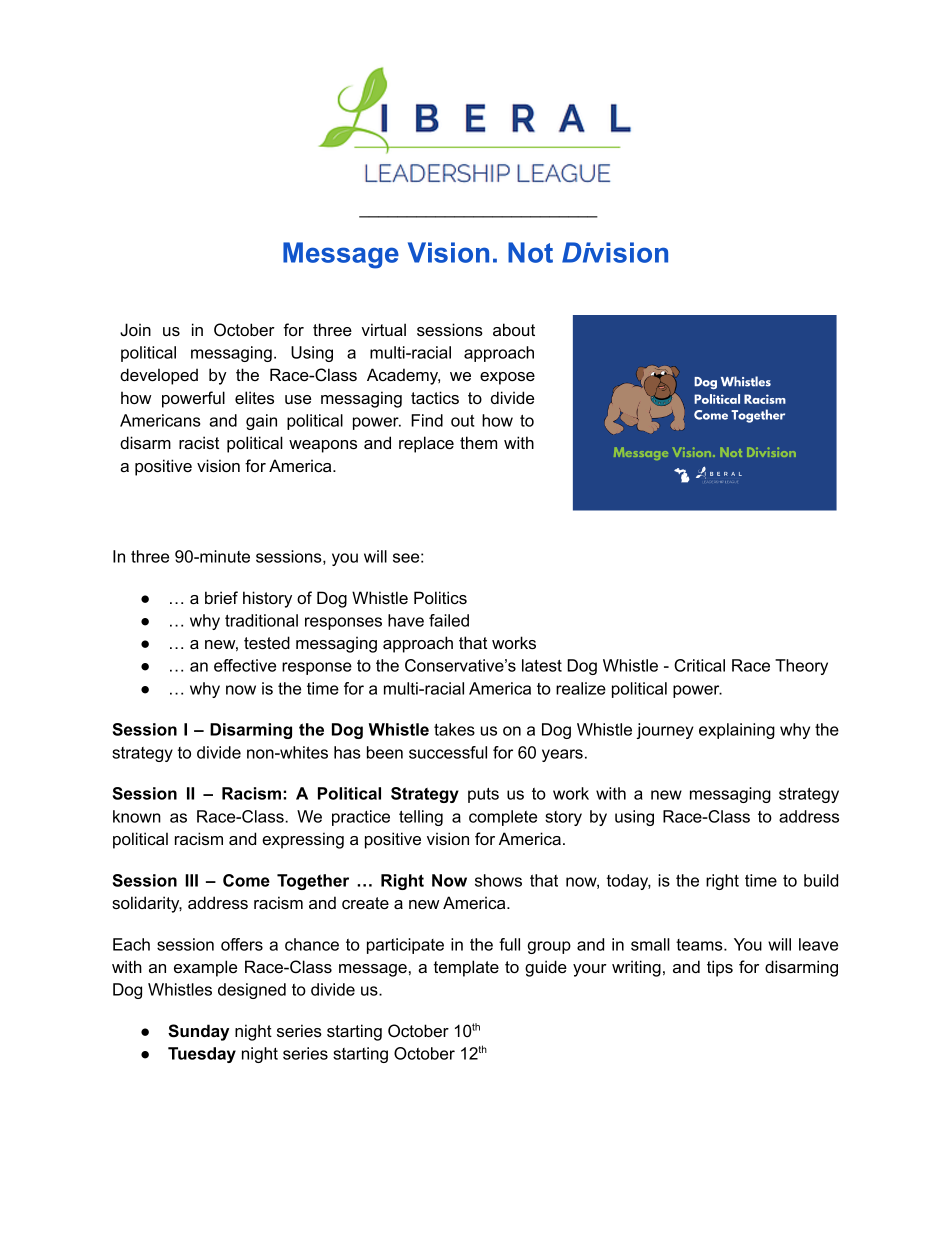  I want to click on effective, so click(245, 665).
